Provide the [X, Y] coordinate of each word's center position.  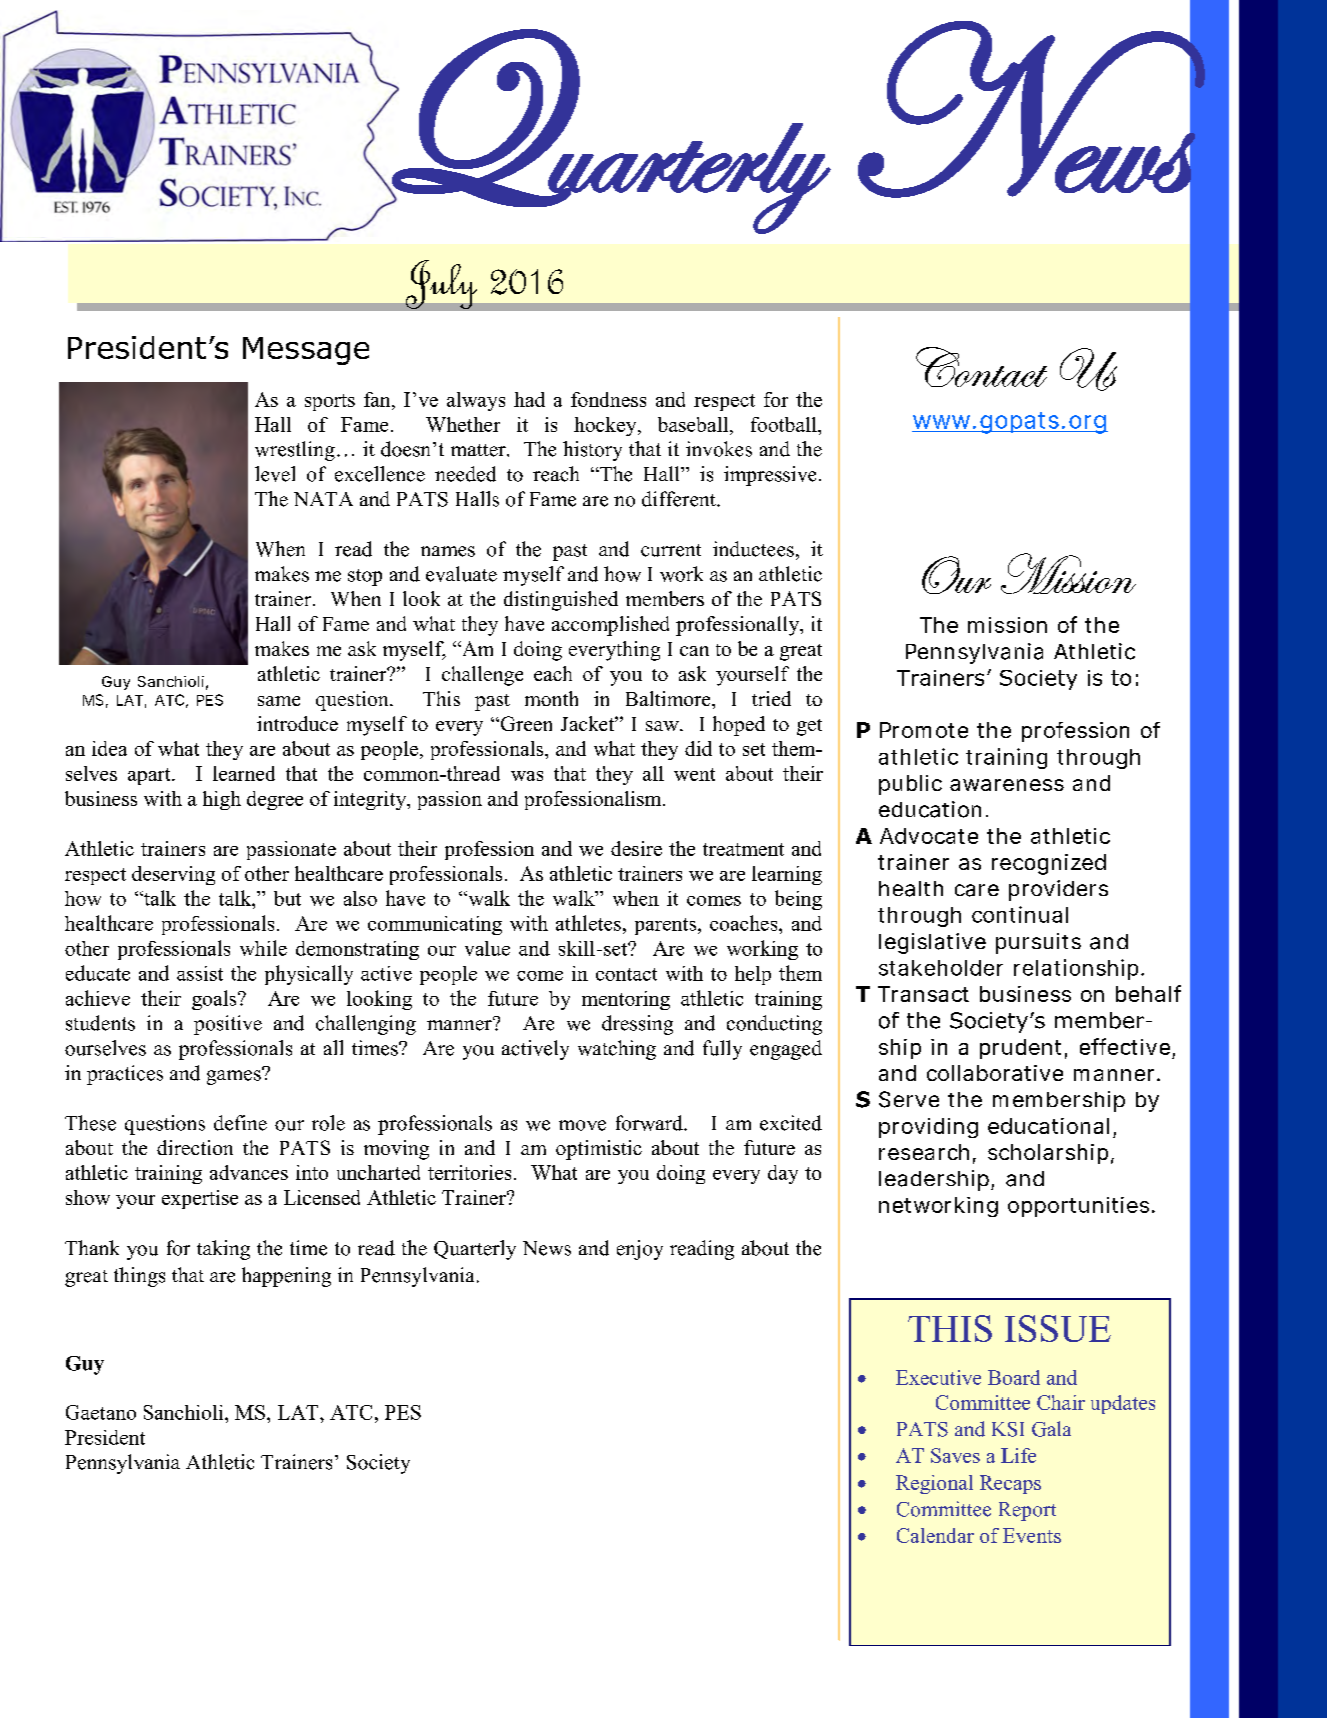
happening [286, 1277]
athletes [588, 923]
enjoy [640, 1250]
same [279, 701]
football [785, 424]
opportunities [1078, 1207]
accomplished [610, 626]
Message [306, 351]
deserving [173, 875]
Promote [924, 730]
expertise [200, 1199]
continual [1020, 914]
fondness [608, 399]
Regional [934, 1484]
